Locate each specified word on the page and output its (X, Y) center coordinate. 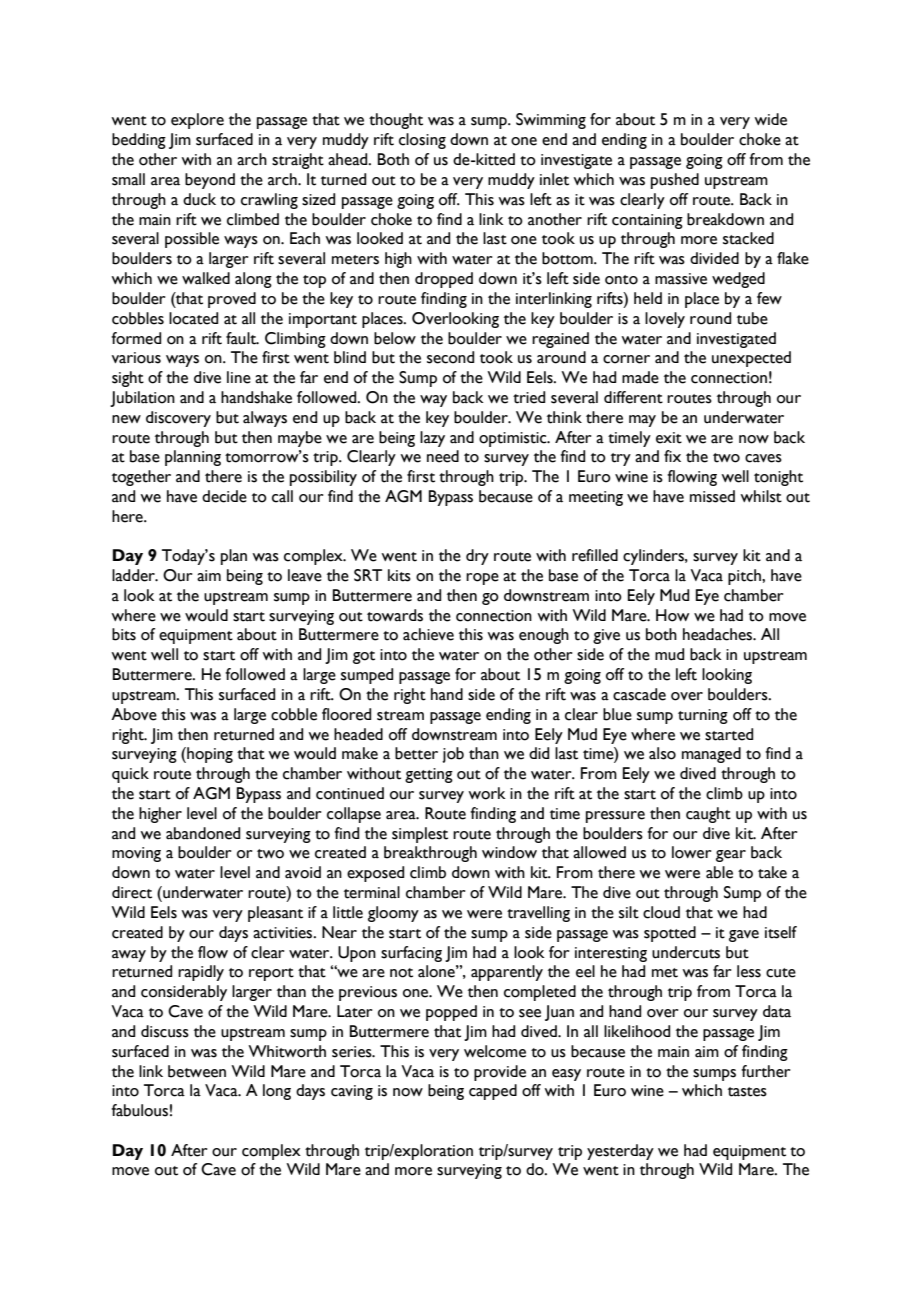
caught (708, 815)
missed (712, 496)
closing (422, 141)
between (197, 1071)
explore (197, 121)
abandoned (203, 833)
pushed (675, 181)
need (443, 456)
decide (224, 496)
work (487, 793)
